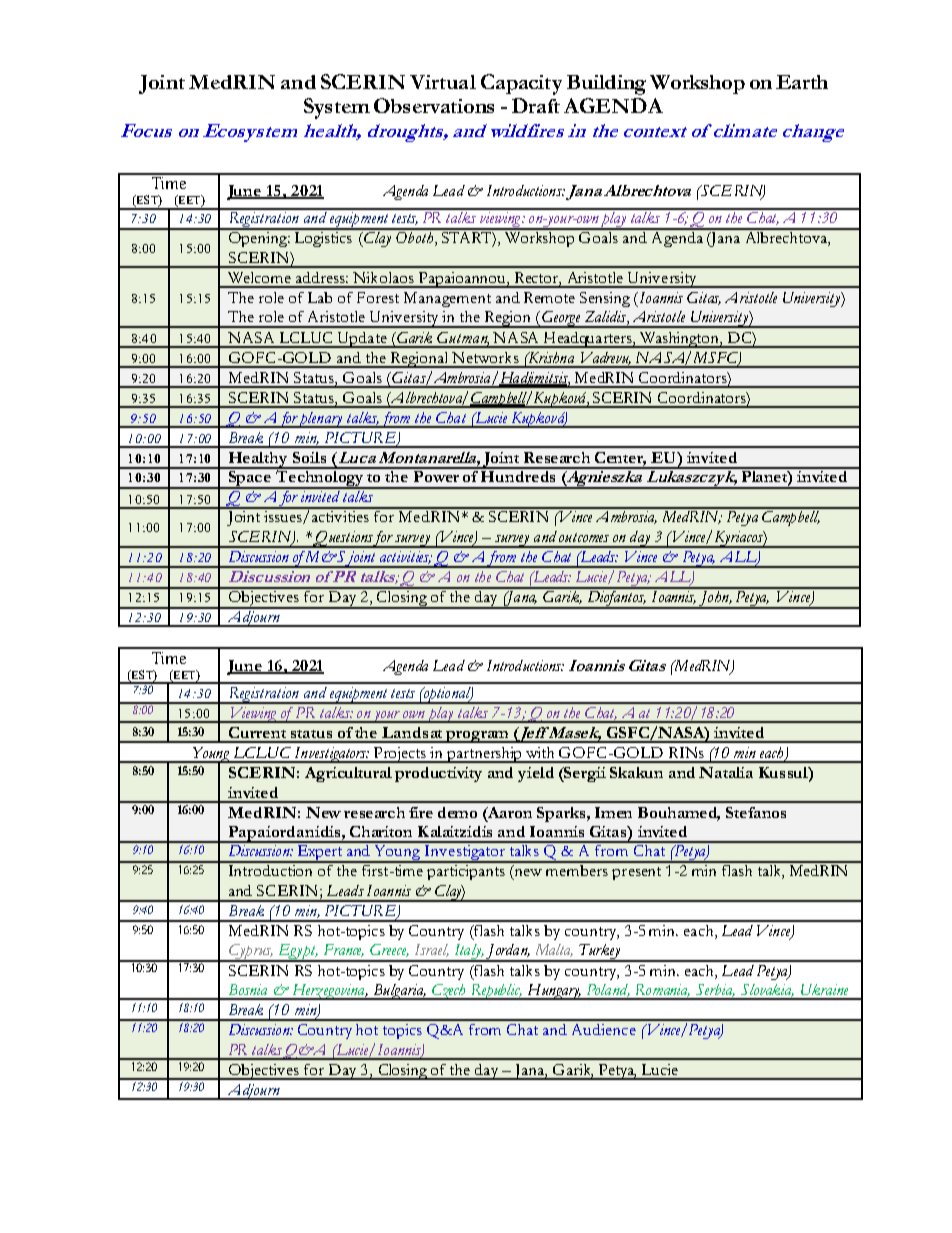  I want to click on Earth, so click(802, 82).
